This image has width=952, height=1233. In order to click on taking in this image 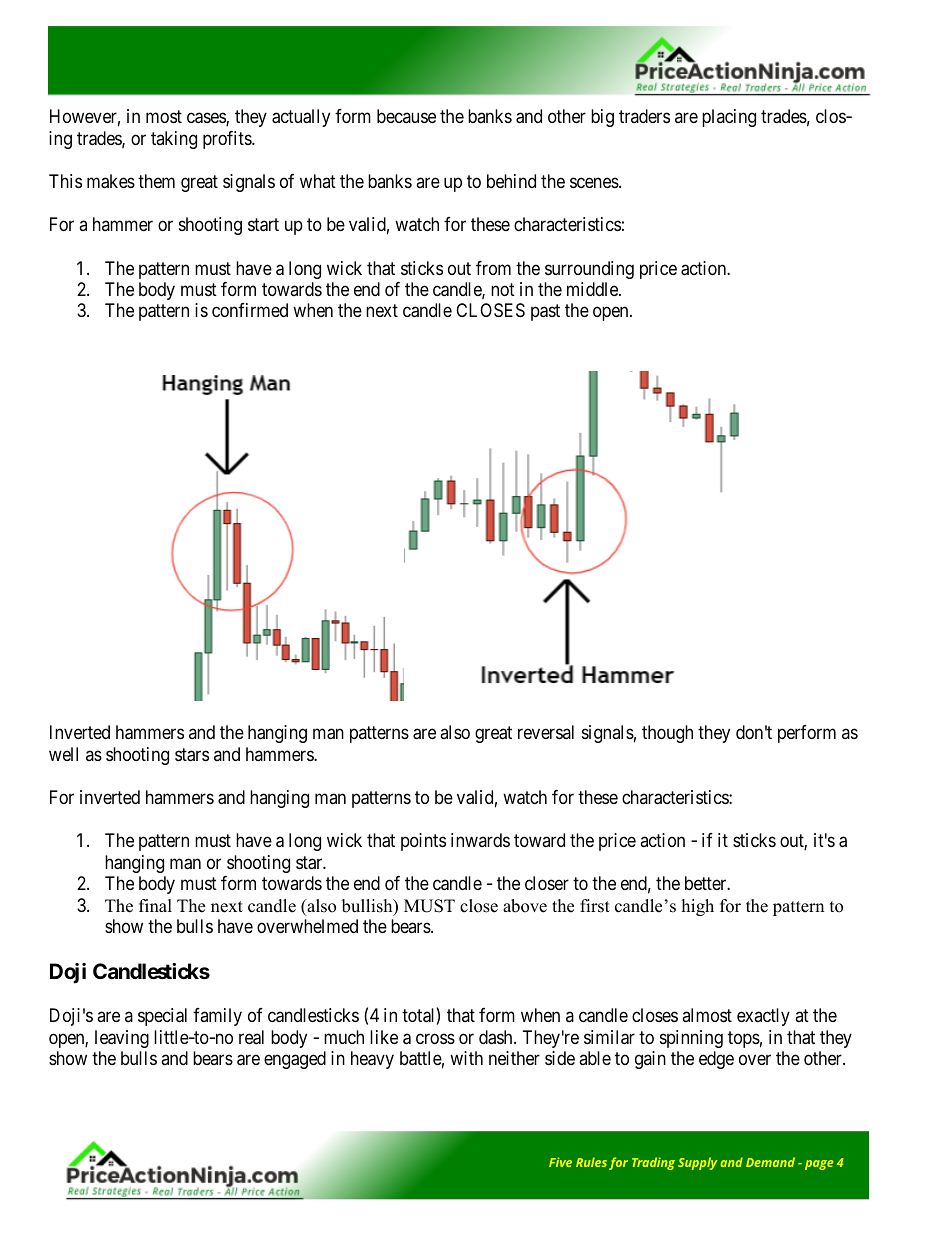, I will do `click(174, 140)`.
